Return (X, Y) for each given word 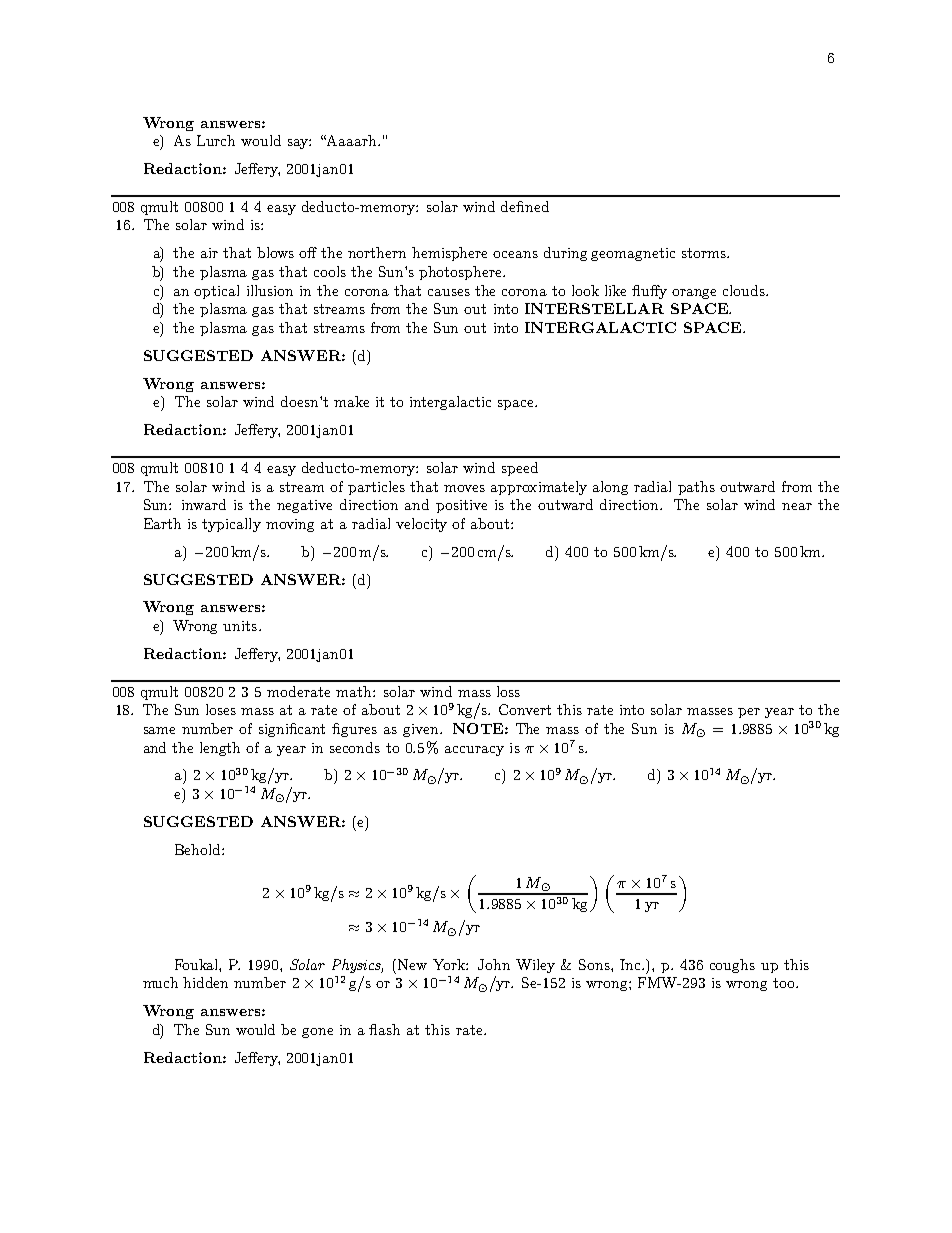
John (494, 964)
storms (705, 253)
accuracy (474, 751)
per (749, 713)
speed (520, 469)
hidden (205, 982)
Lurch (216, 140)
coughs (732, 966)
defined (525, 206)
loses (221, 709)
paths (696, 488)
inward (204, 504)
